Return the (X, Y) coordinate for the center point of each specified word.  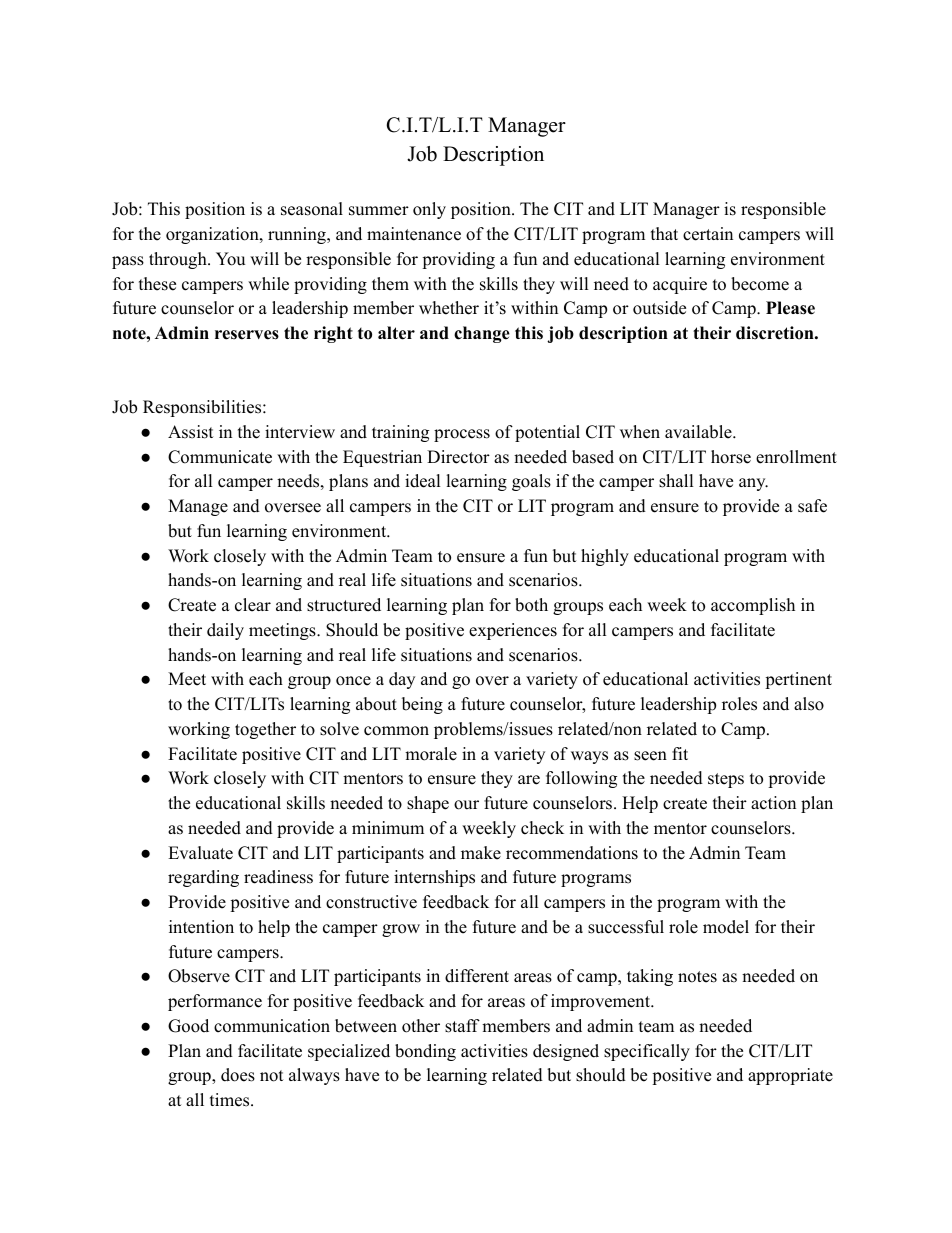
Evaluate (200, 853)
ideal (423, 481)
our (466, 805)
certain (708, 234)
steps (726, 780)
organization (213, 235)
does (238, 1075)
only (429, 210)
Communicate (220, 457)
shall (676, 481)
